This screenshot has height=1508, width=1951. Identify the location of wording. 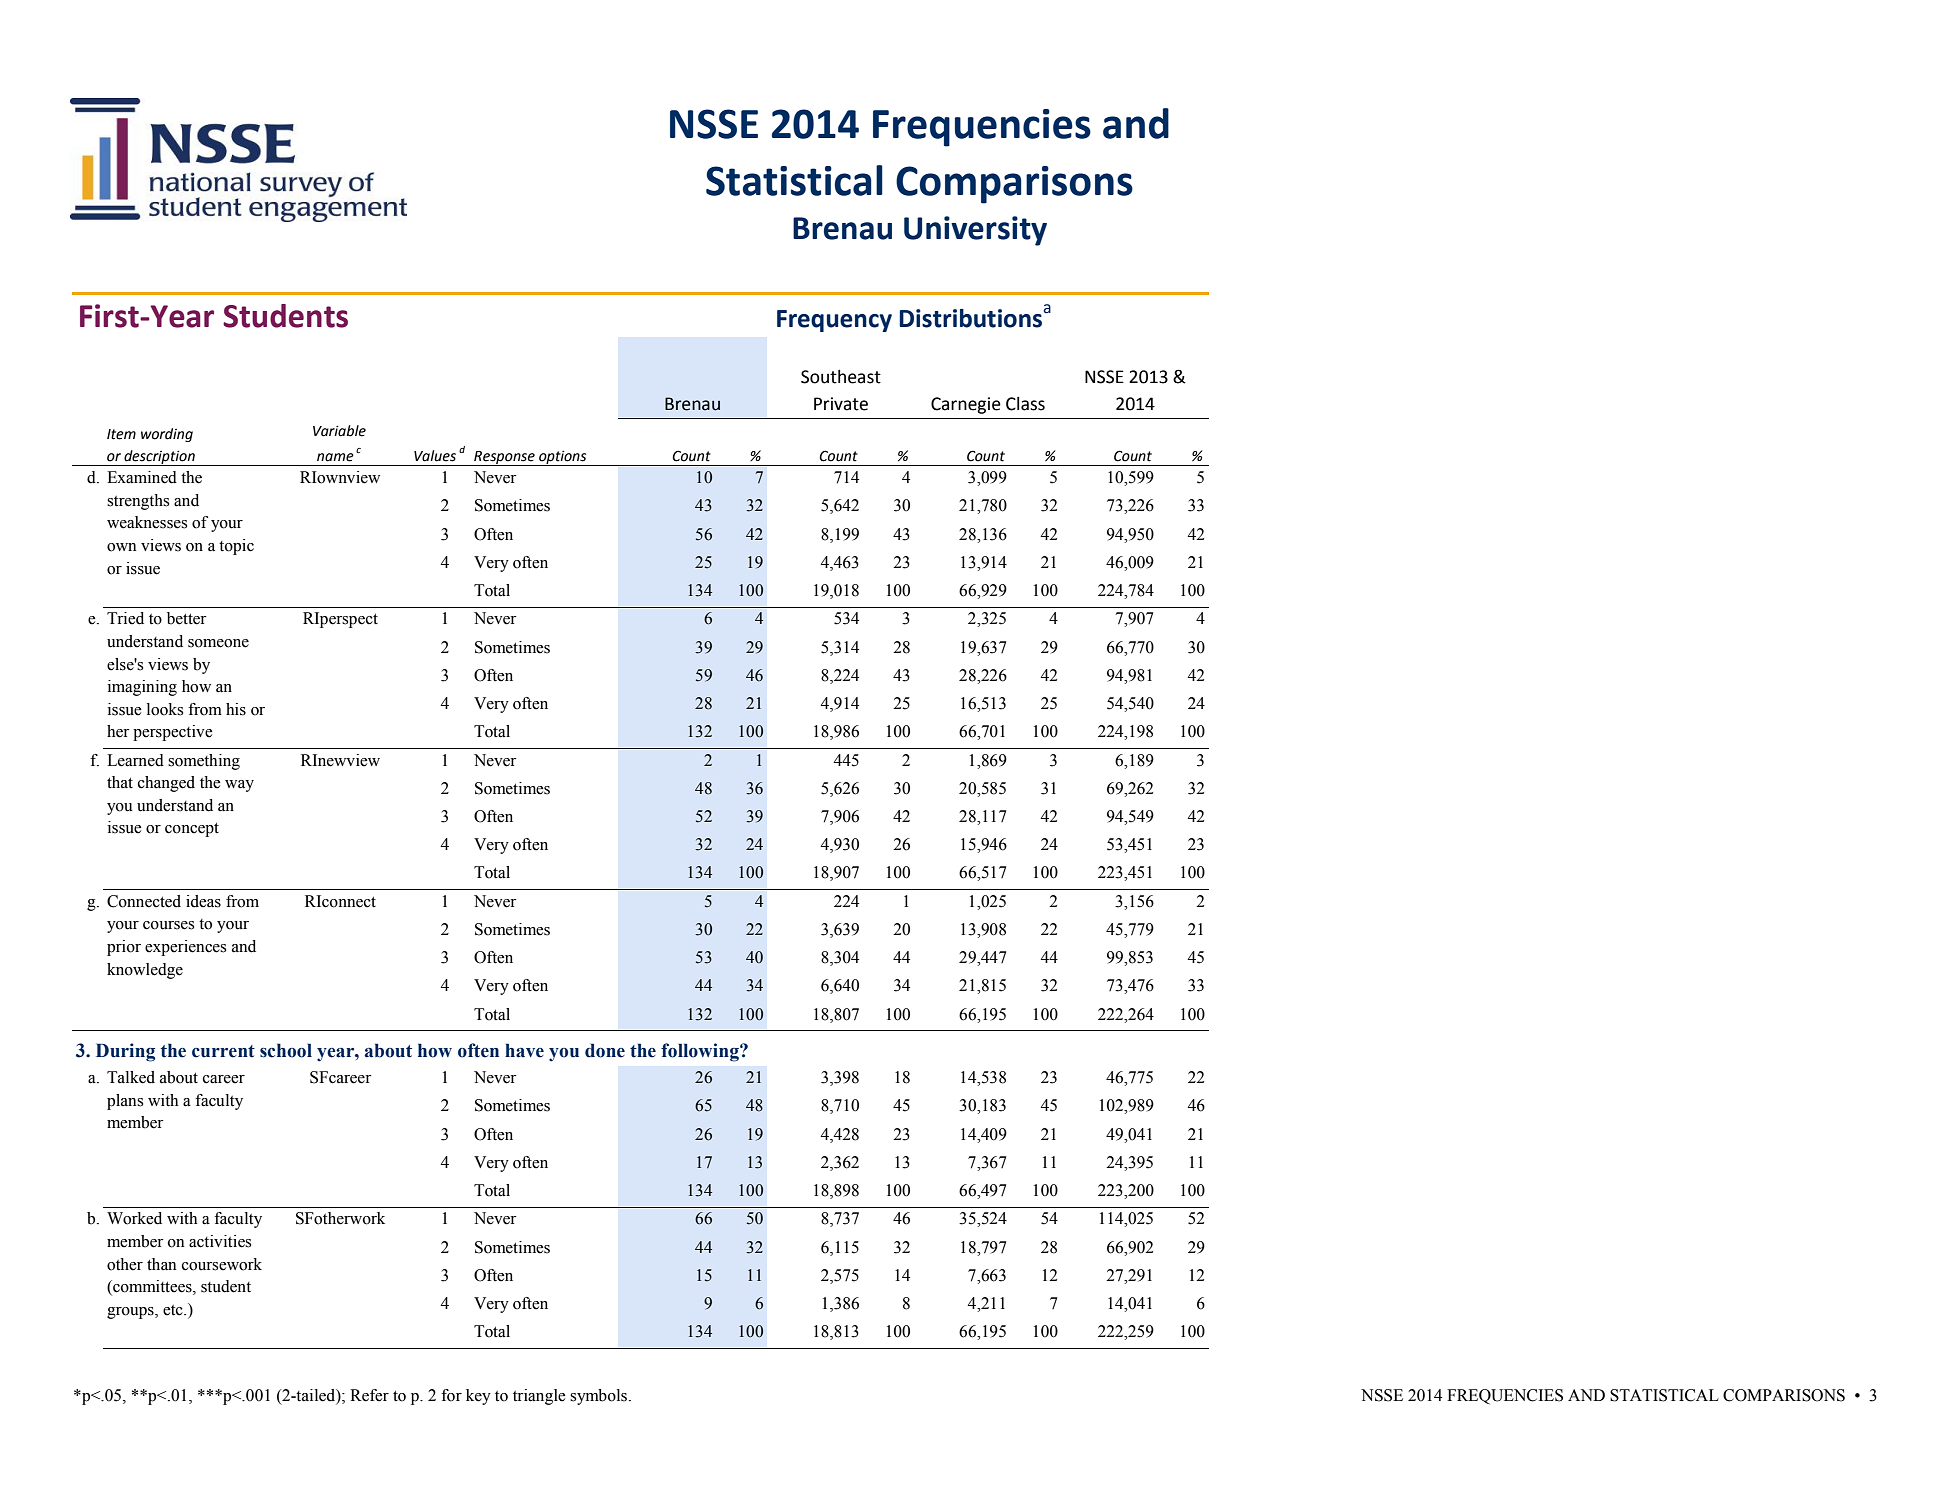
(167, 435).
